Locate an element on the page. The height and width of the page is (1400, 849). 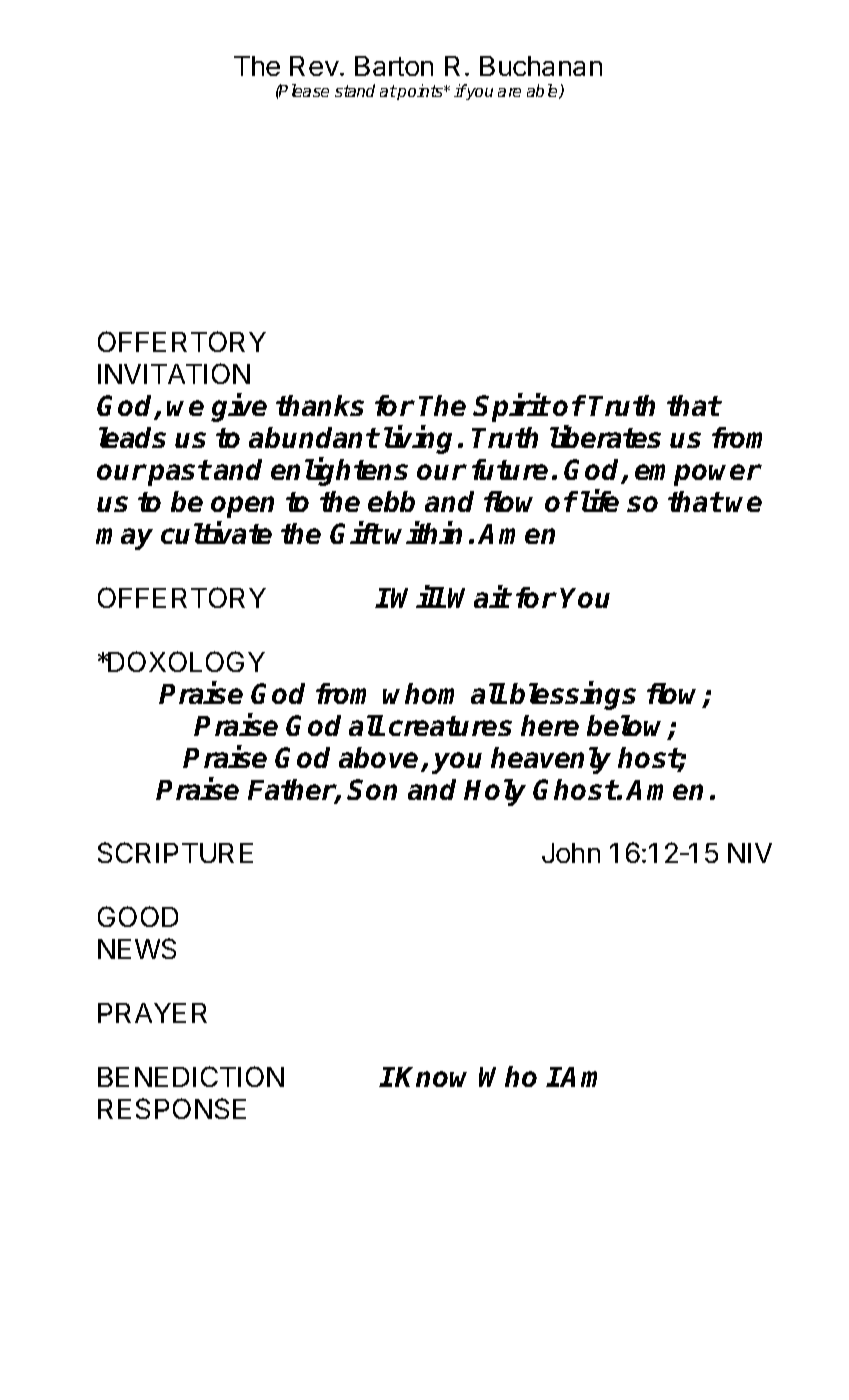
life is located at coordinates (600, 501).
